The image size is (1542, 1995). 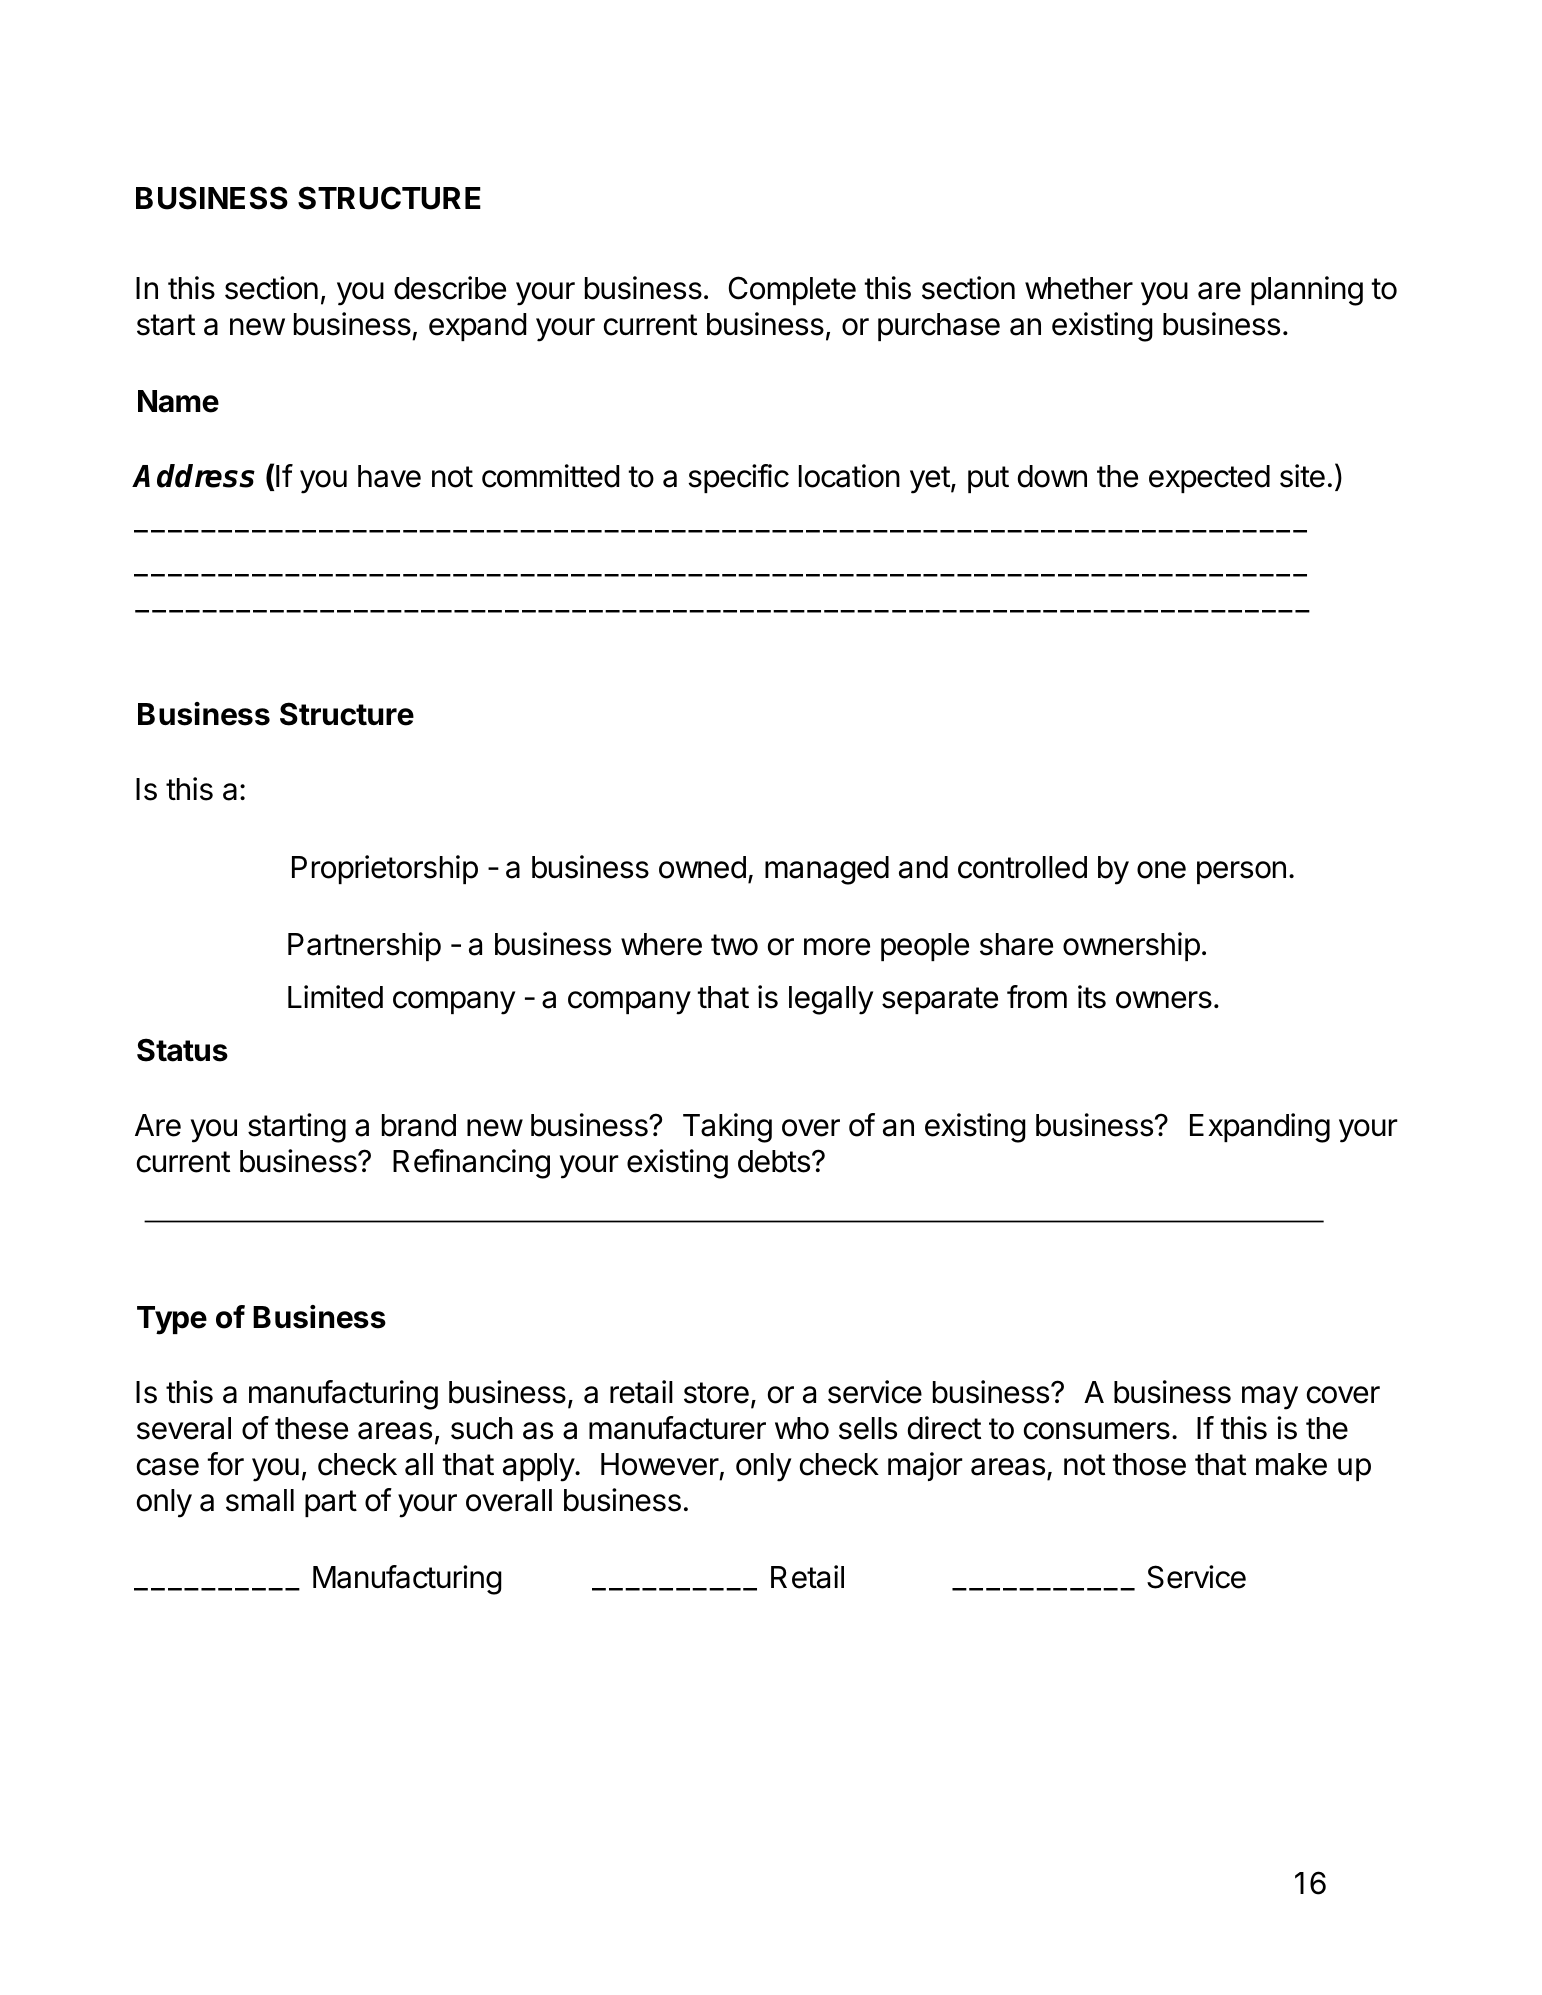 I want to click on Complete, so click(x=792, y=290).
